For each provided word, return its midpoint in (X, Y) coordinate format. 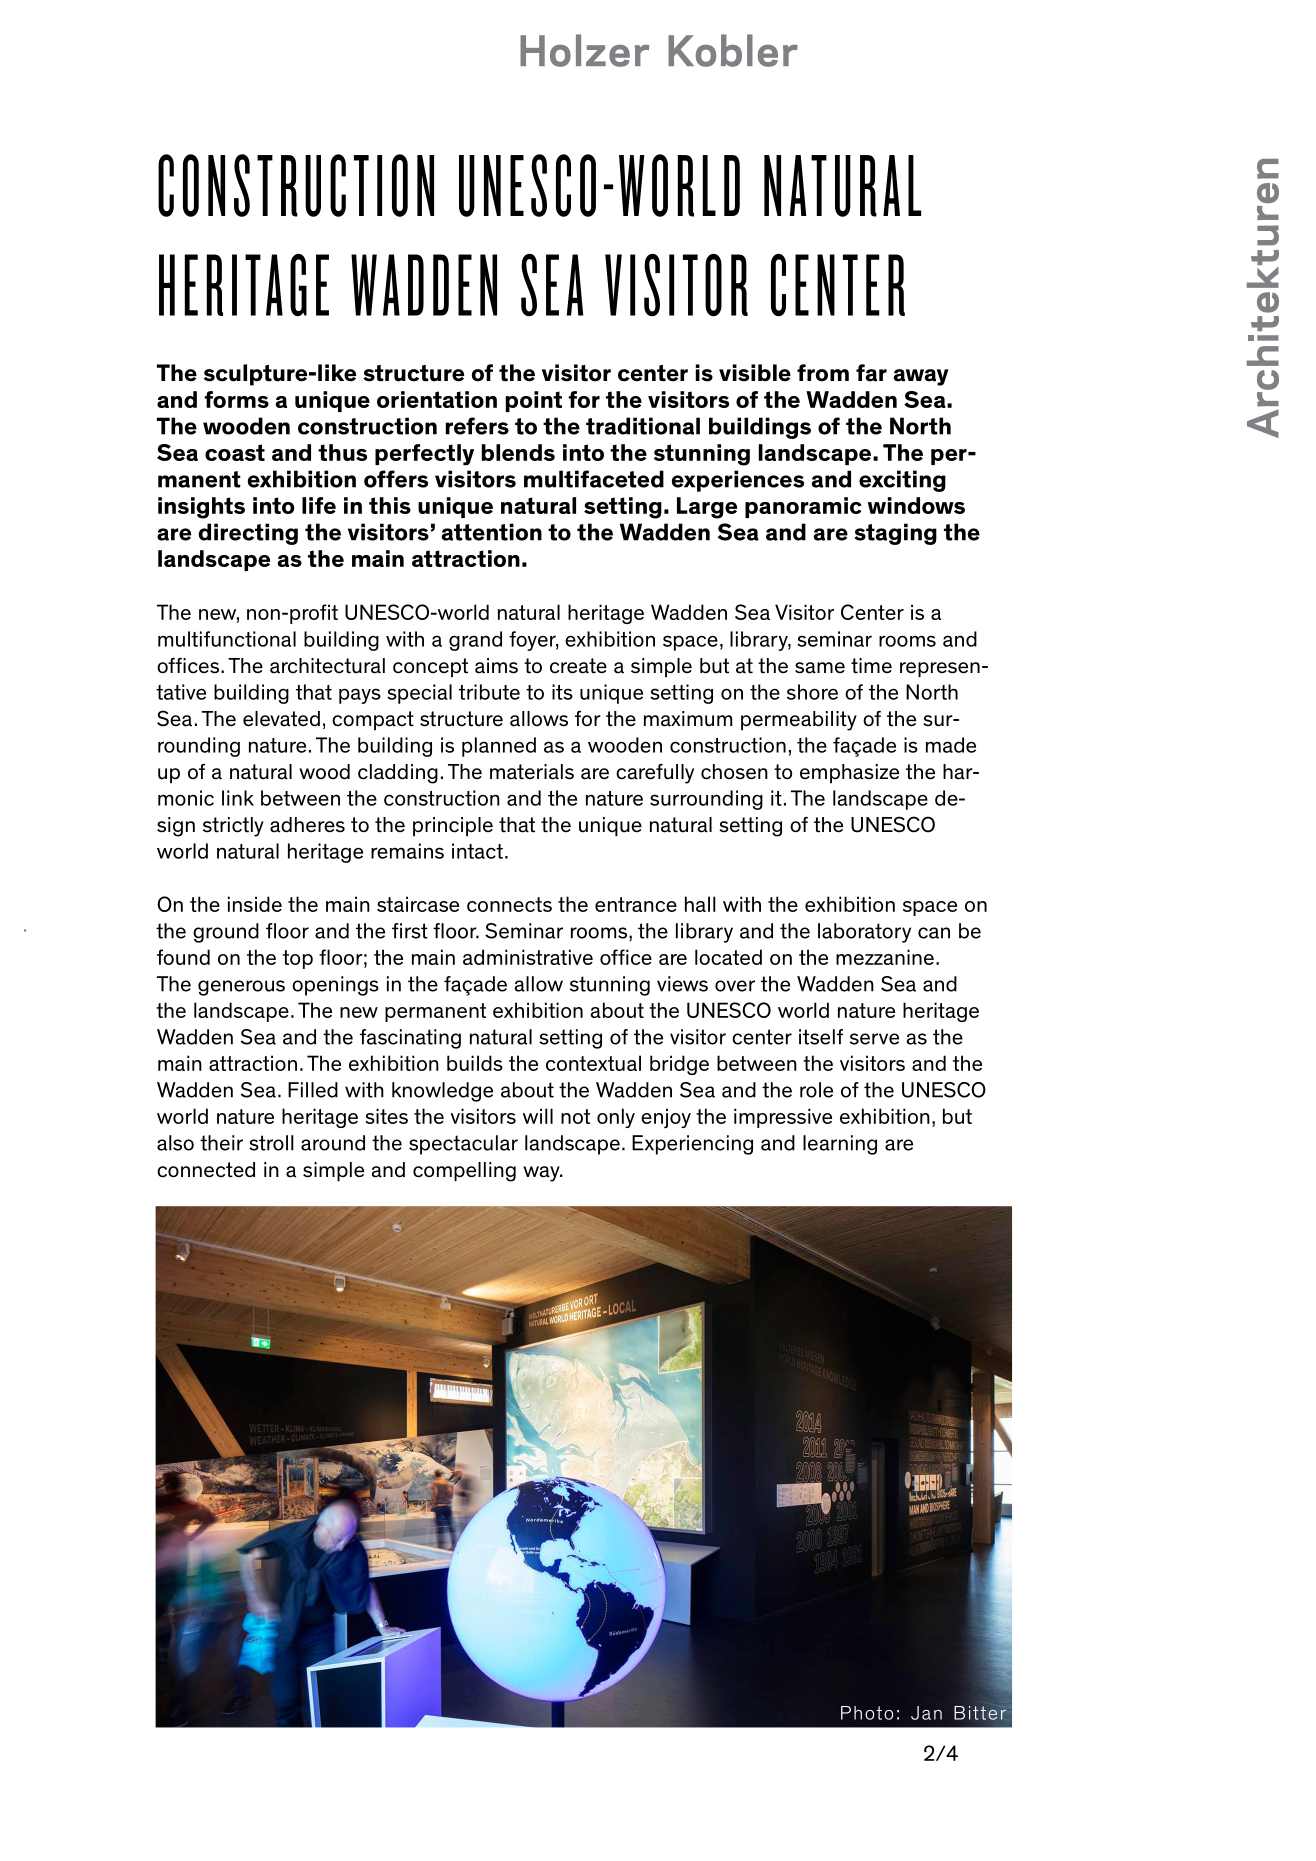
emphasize (849, 774)
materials (532, 772)
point (534, 401)
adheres (307, 825)
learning (840, 1145)
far (871, 373)
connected (206, 1170)
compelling (464, 1172)
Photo (867, 1713)
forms (236, 399)
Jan (926, 1713)
